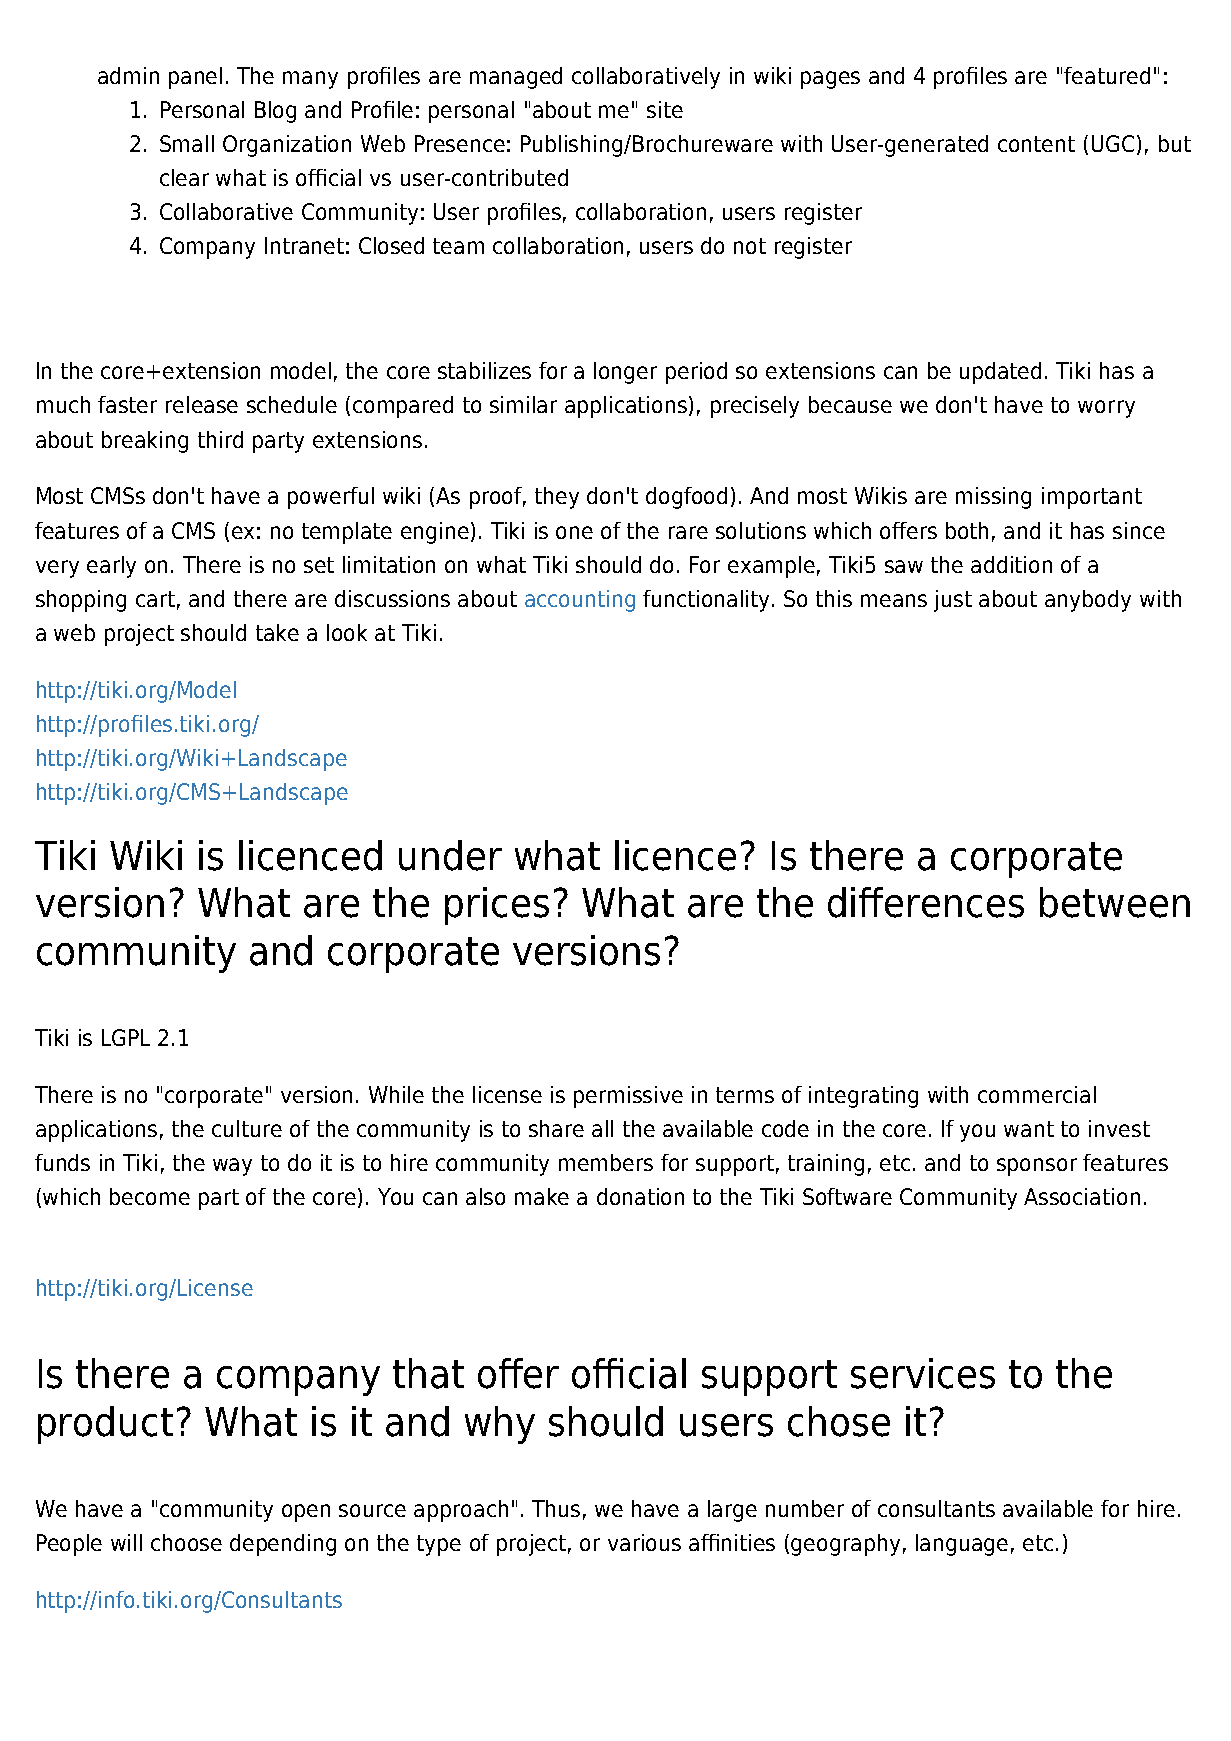 This screenshot has width=1231, height=1741. I want to click on early, so click(111, 567).
